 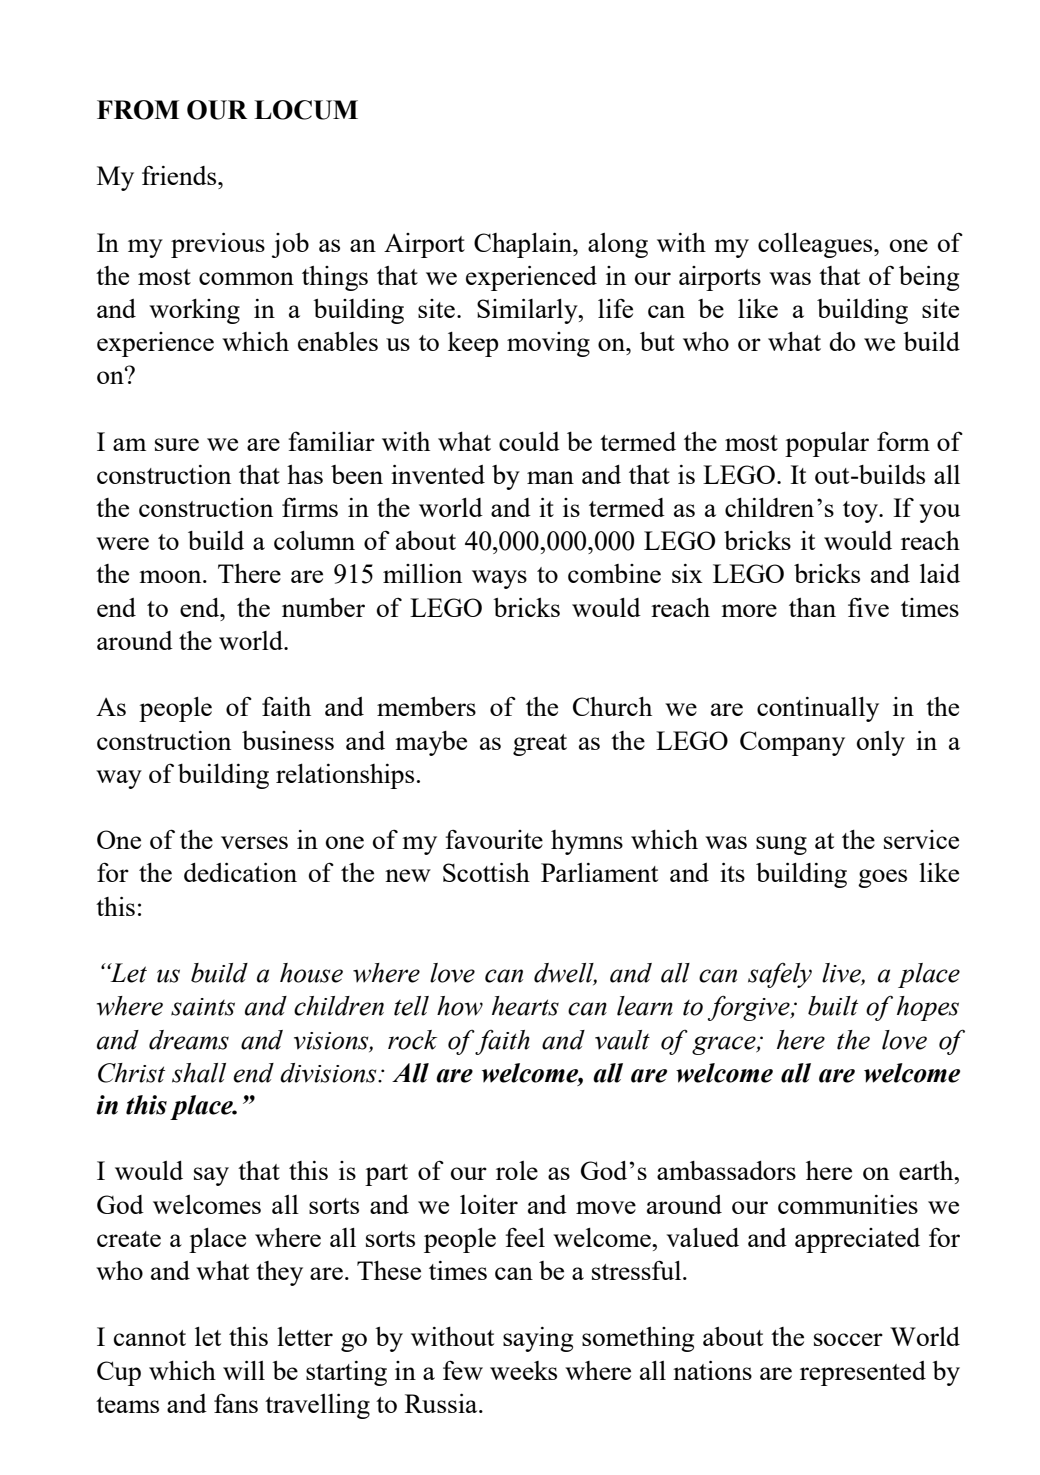 What do you see at coordinates (122, 543) in the screenshot?
I see `were` at bounding box center [122, 543].
